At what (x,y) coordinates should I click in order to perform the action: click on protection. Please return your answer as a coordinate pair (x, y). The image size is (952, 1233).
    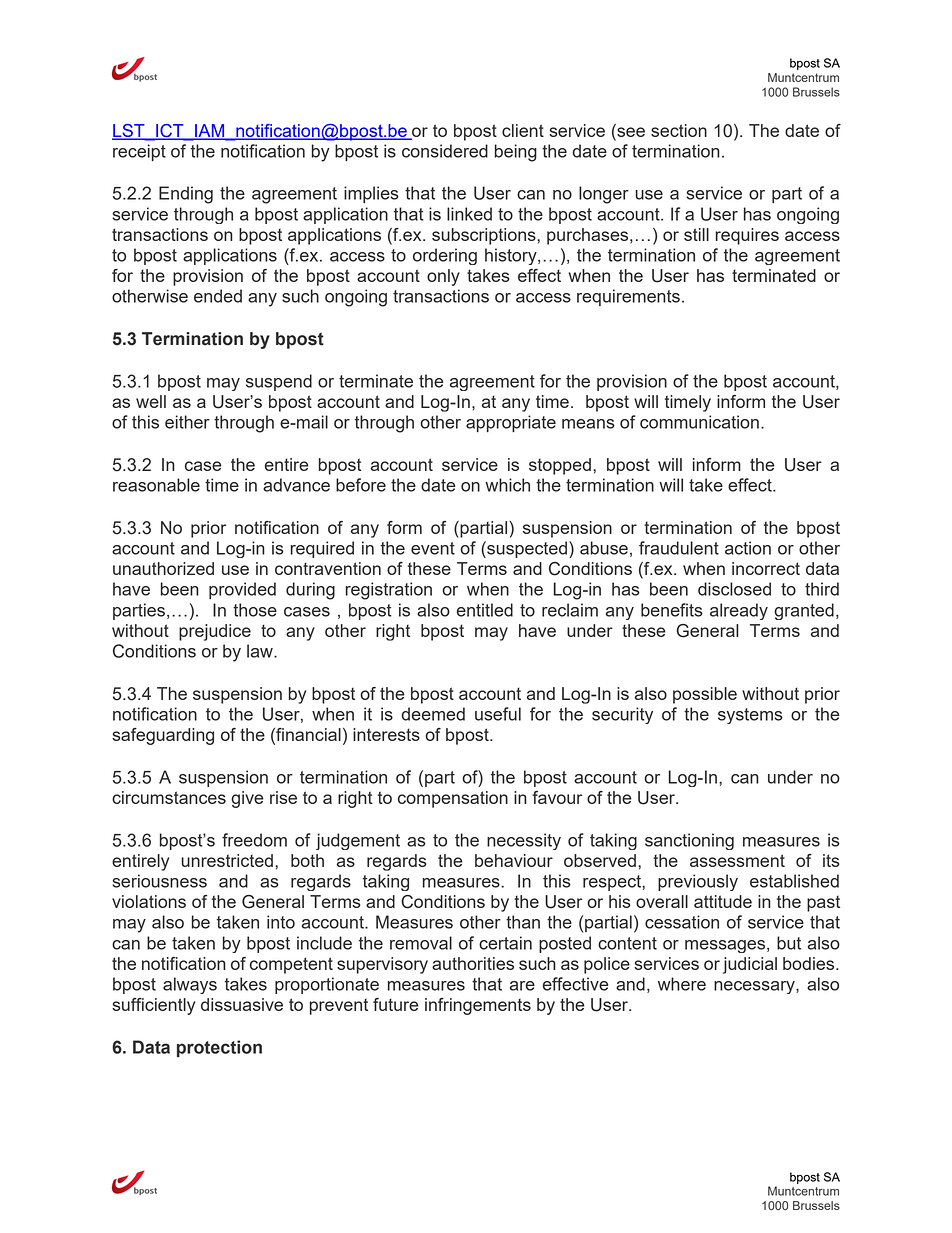
    Looking at the image, I should click on (219, 1048).
